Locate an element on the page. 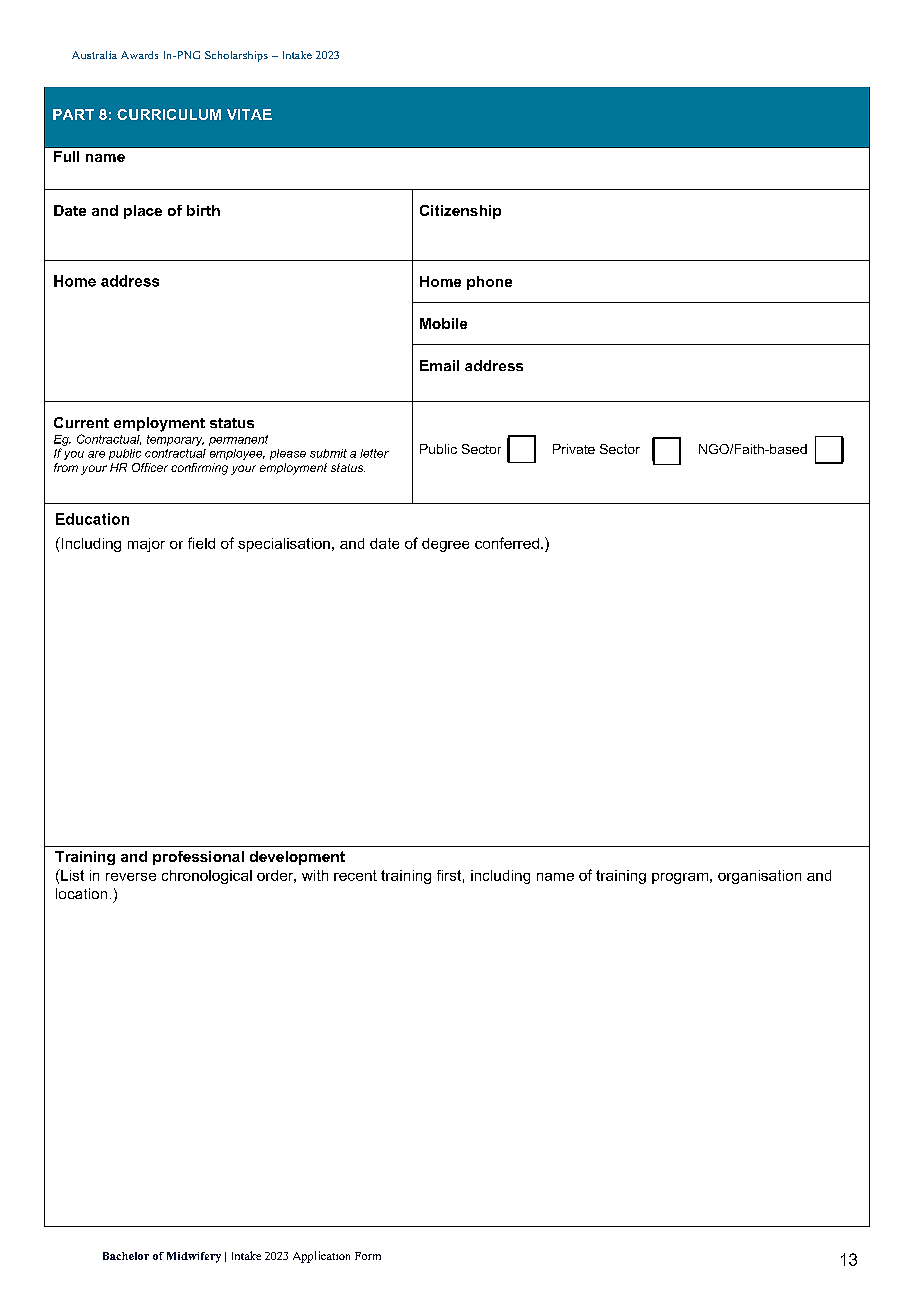 This document has height=1309, width=924. conferred is located at coordinates (507, 543).
